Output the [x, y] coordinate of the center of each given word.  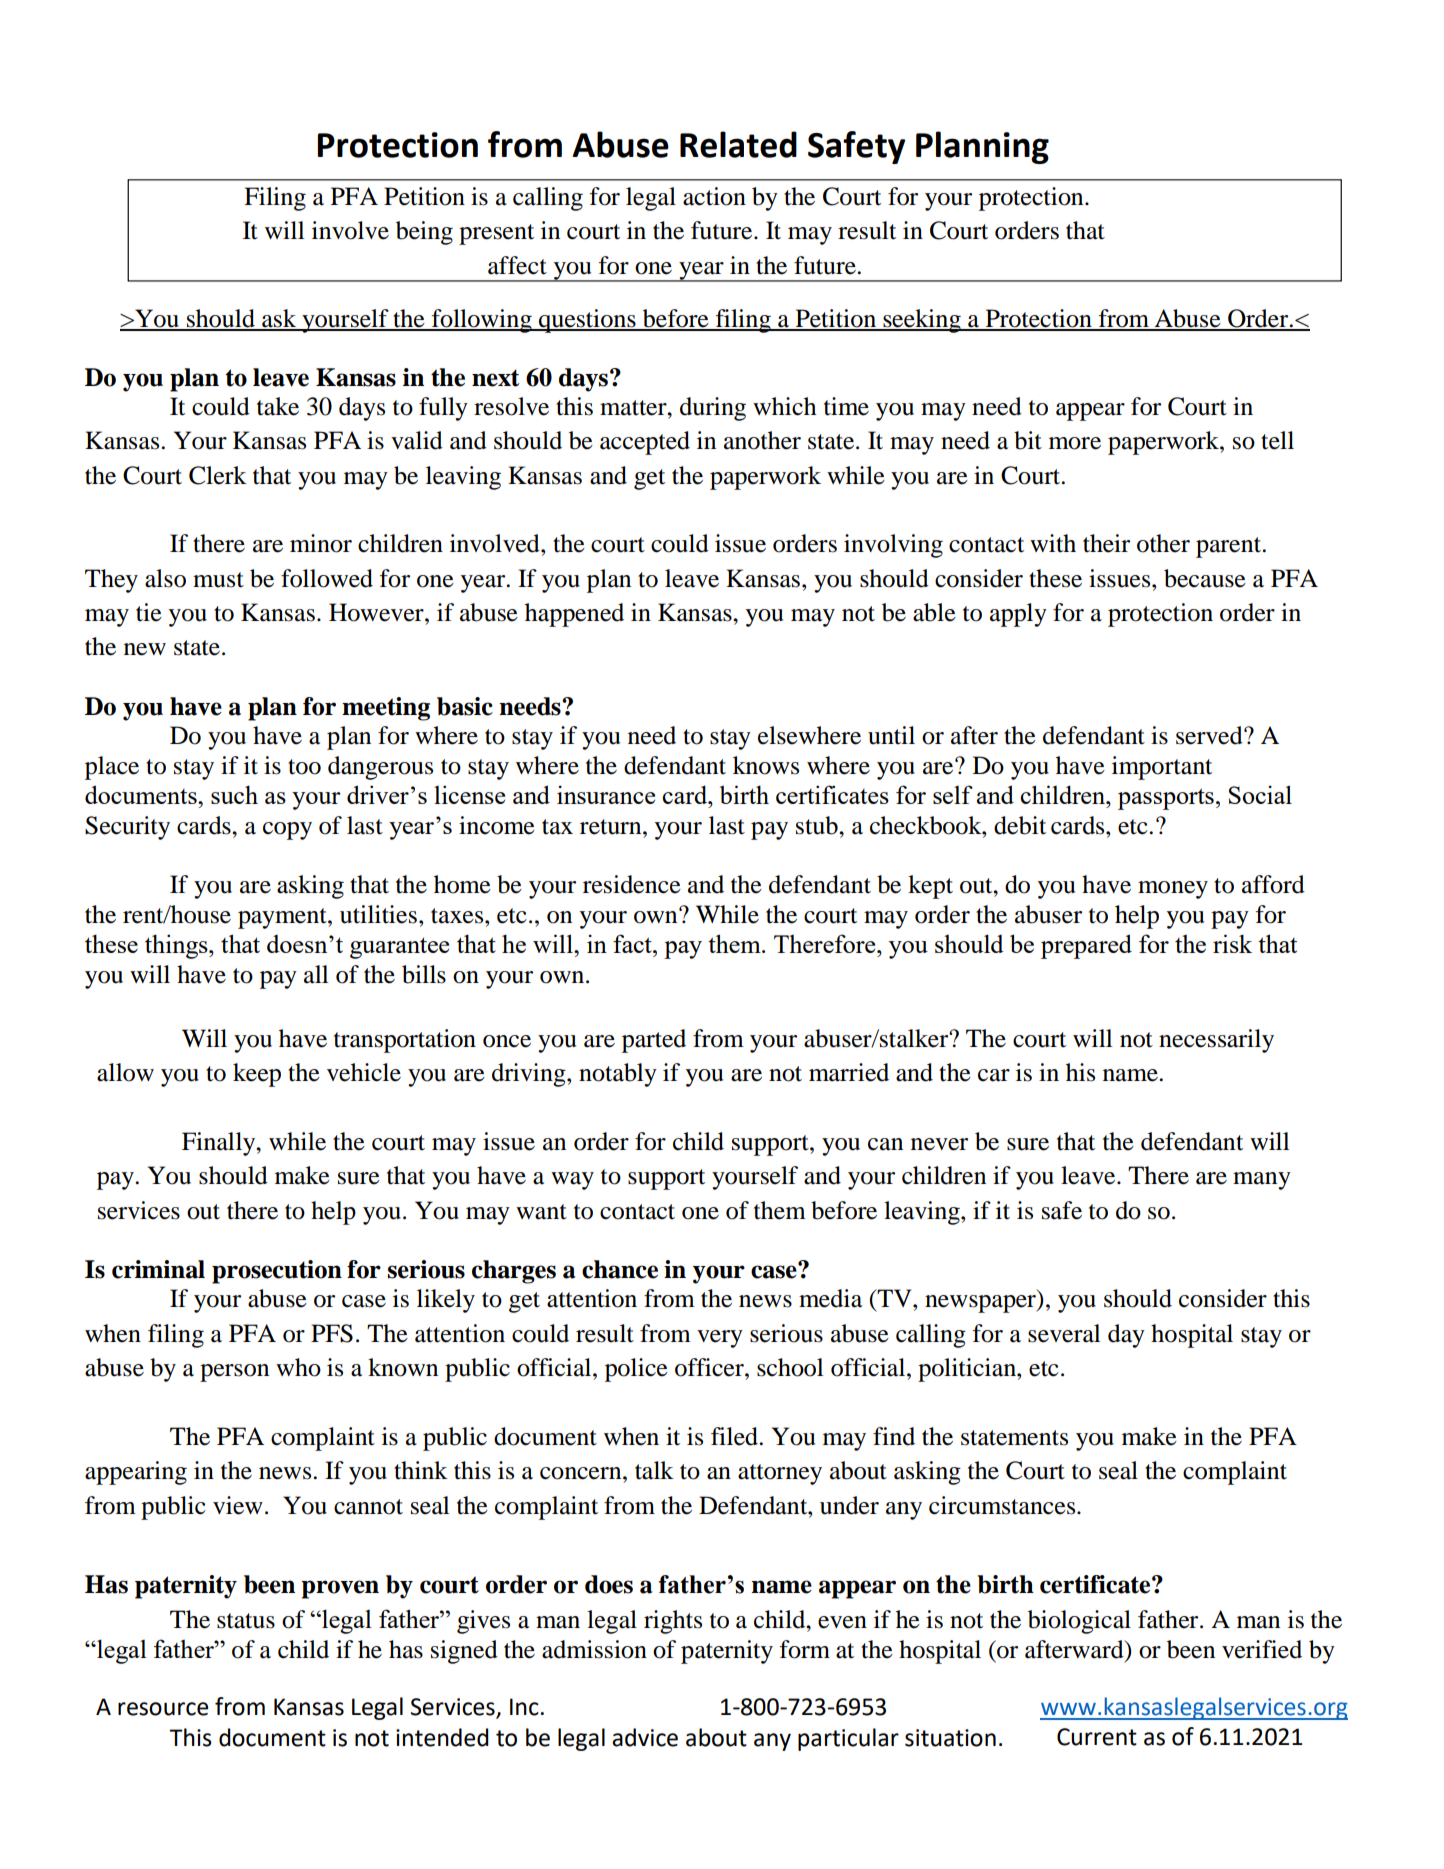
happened [574, 615]
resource [163, 1709]
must [218, 580]
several [1064, 1333]
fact [633, 943]
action [714, 196]
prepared [1086, 946]
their [1106, 543]
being [424, 233]
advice [645, 1737]
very [720, 1339]
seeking [922, 321]
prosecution [277, 1272]
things [177, 946]
